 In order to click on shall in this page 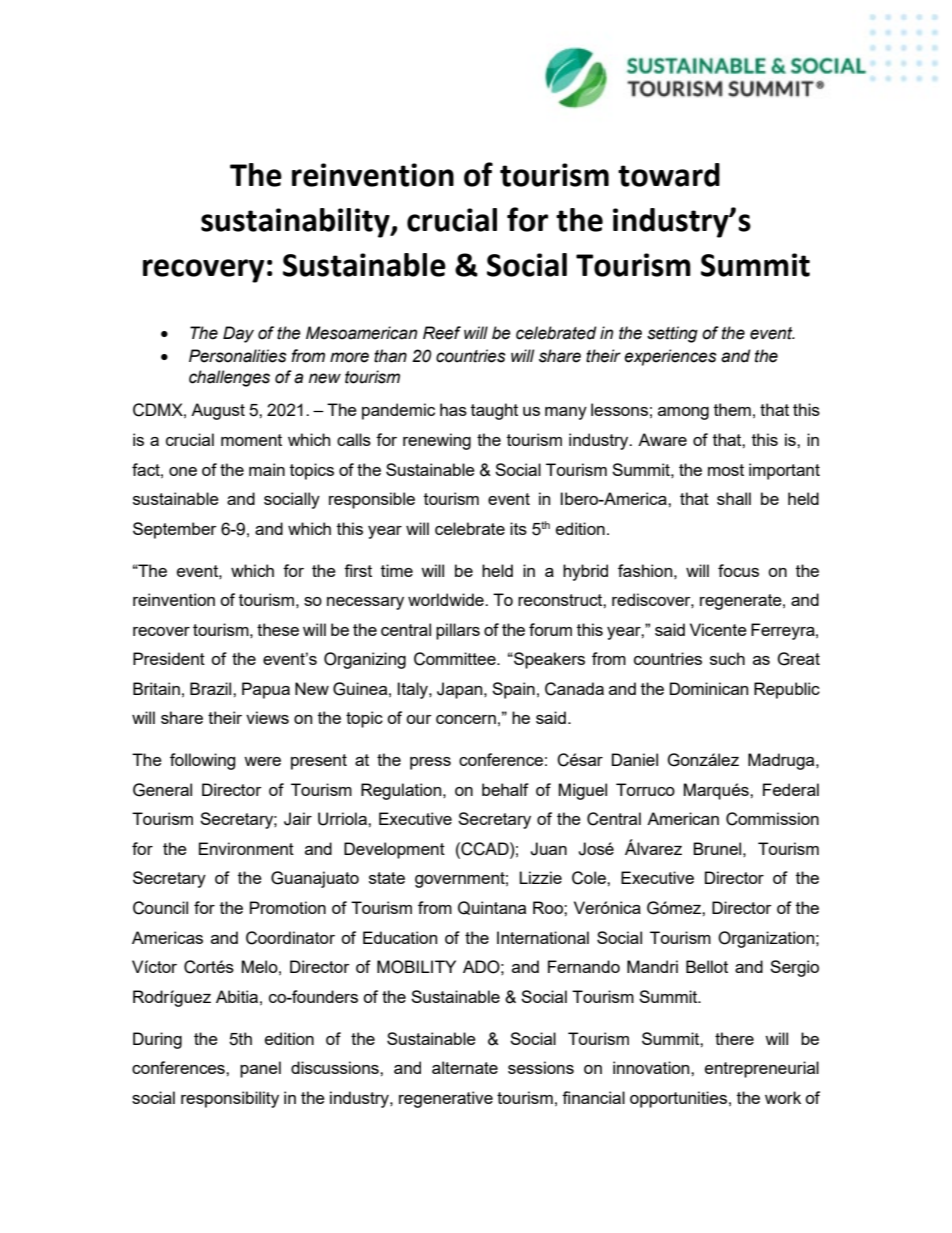, I will do `click(734, 498)`.
